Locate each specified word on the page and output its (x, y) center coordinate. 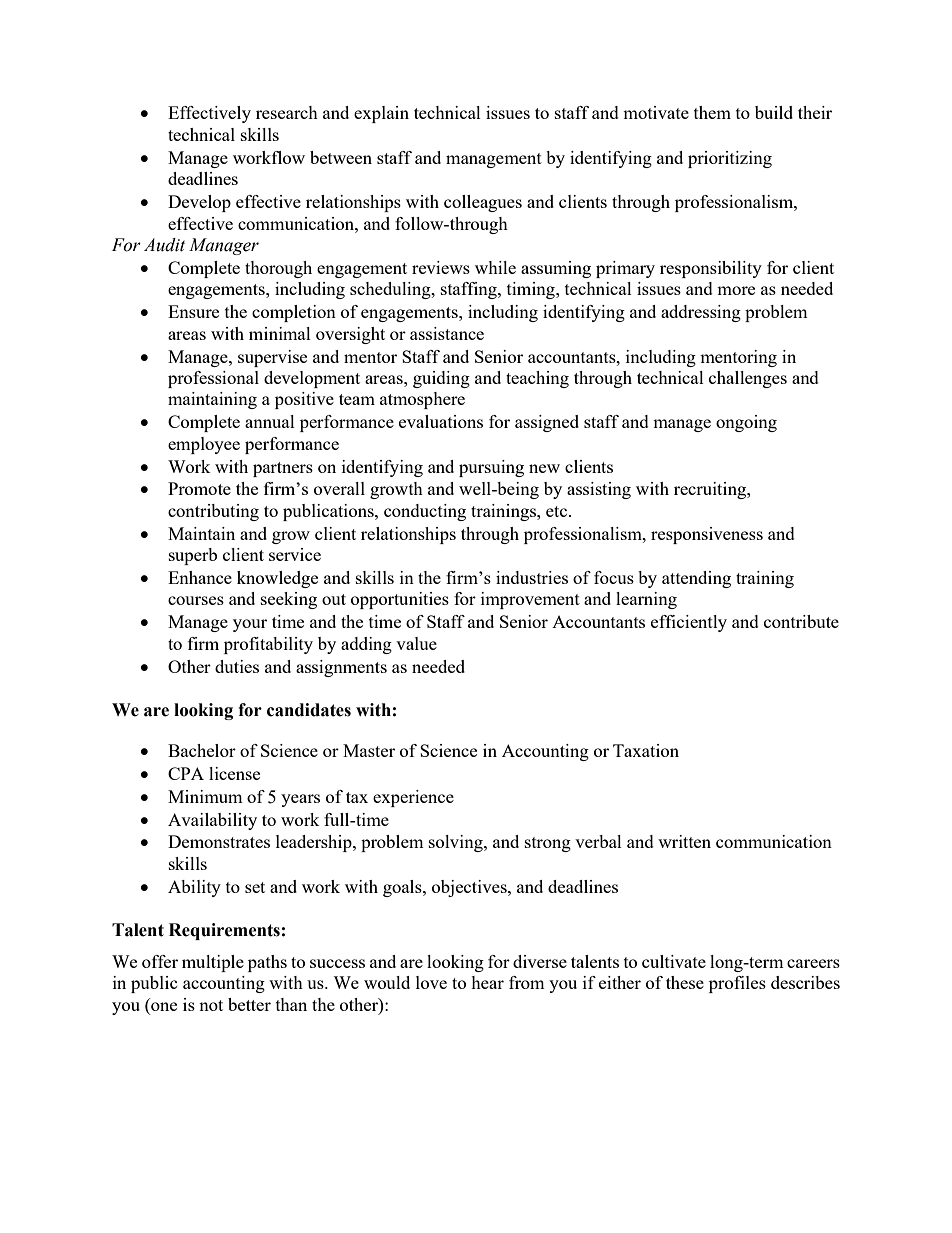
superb (193, 556)
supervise (272, 358)
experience (413, 798)
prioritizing (730, 159)
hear (487, 982)
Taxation (646, 750)
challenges (748, 379)
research (287, 112)
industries (532, 577)
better (249, 1004)
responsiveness (707, 535)
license (234, 773)
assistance (447, 333)
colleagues (483, 203)
